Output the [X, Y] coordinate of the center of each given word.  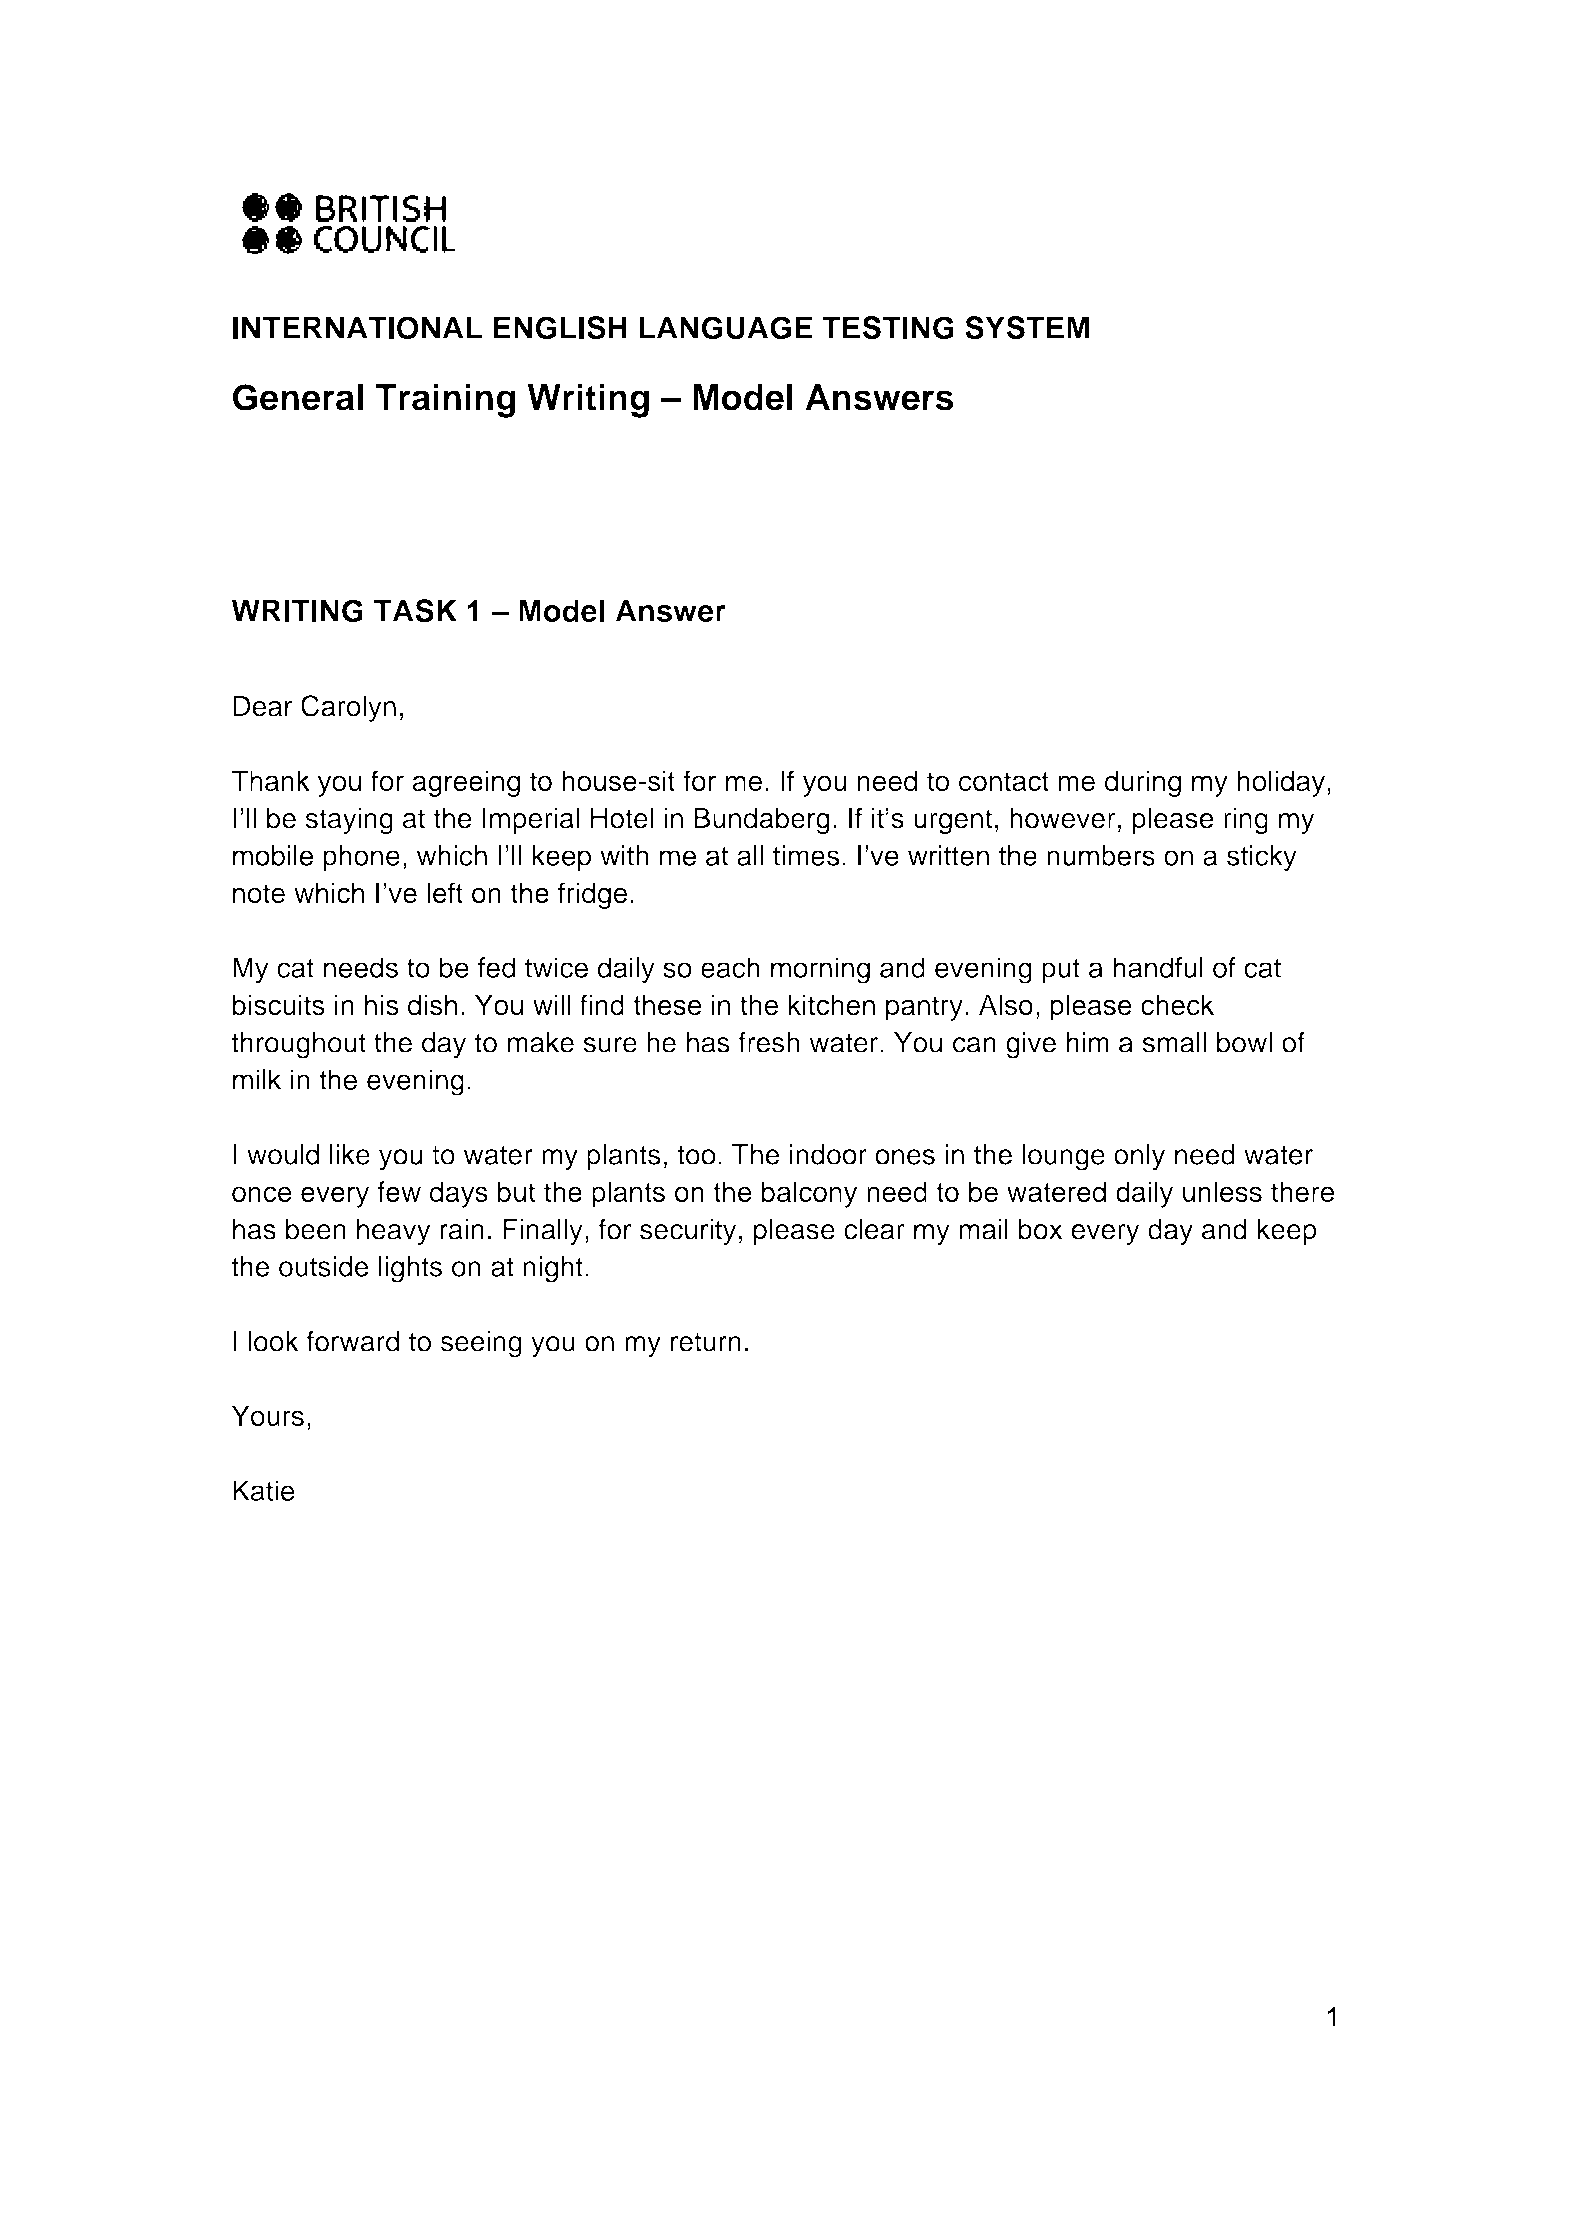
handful [1158, 967]
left [445, 893]
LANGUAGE [725, 328]
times [806, 855]
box [1040, 1229]
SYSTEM [1027, 328]
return [706, 1342]
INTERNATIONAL [357, 328]
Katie [264, 1490]
